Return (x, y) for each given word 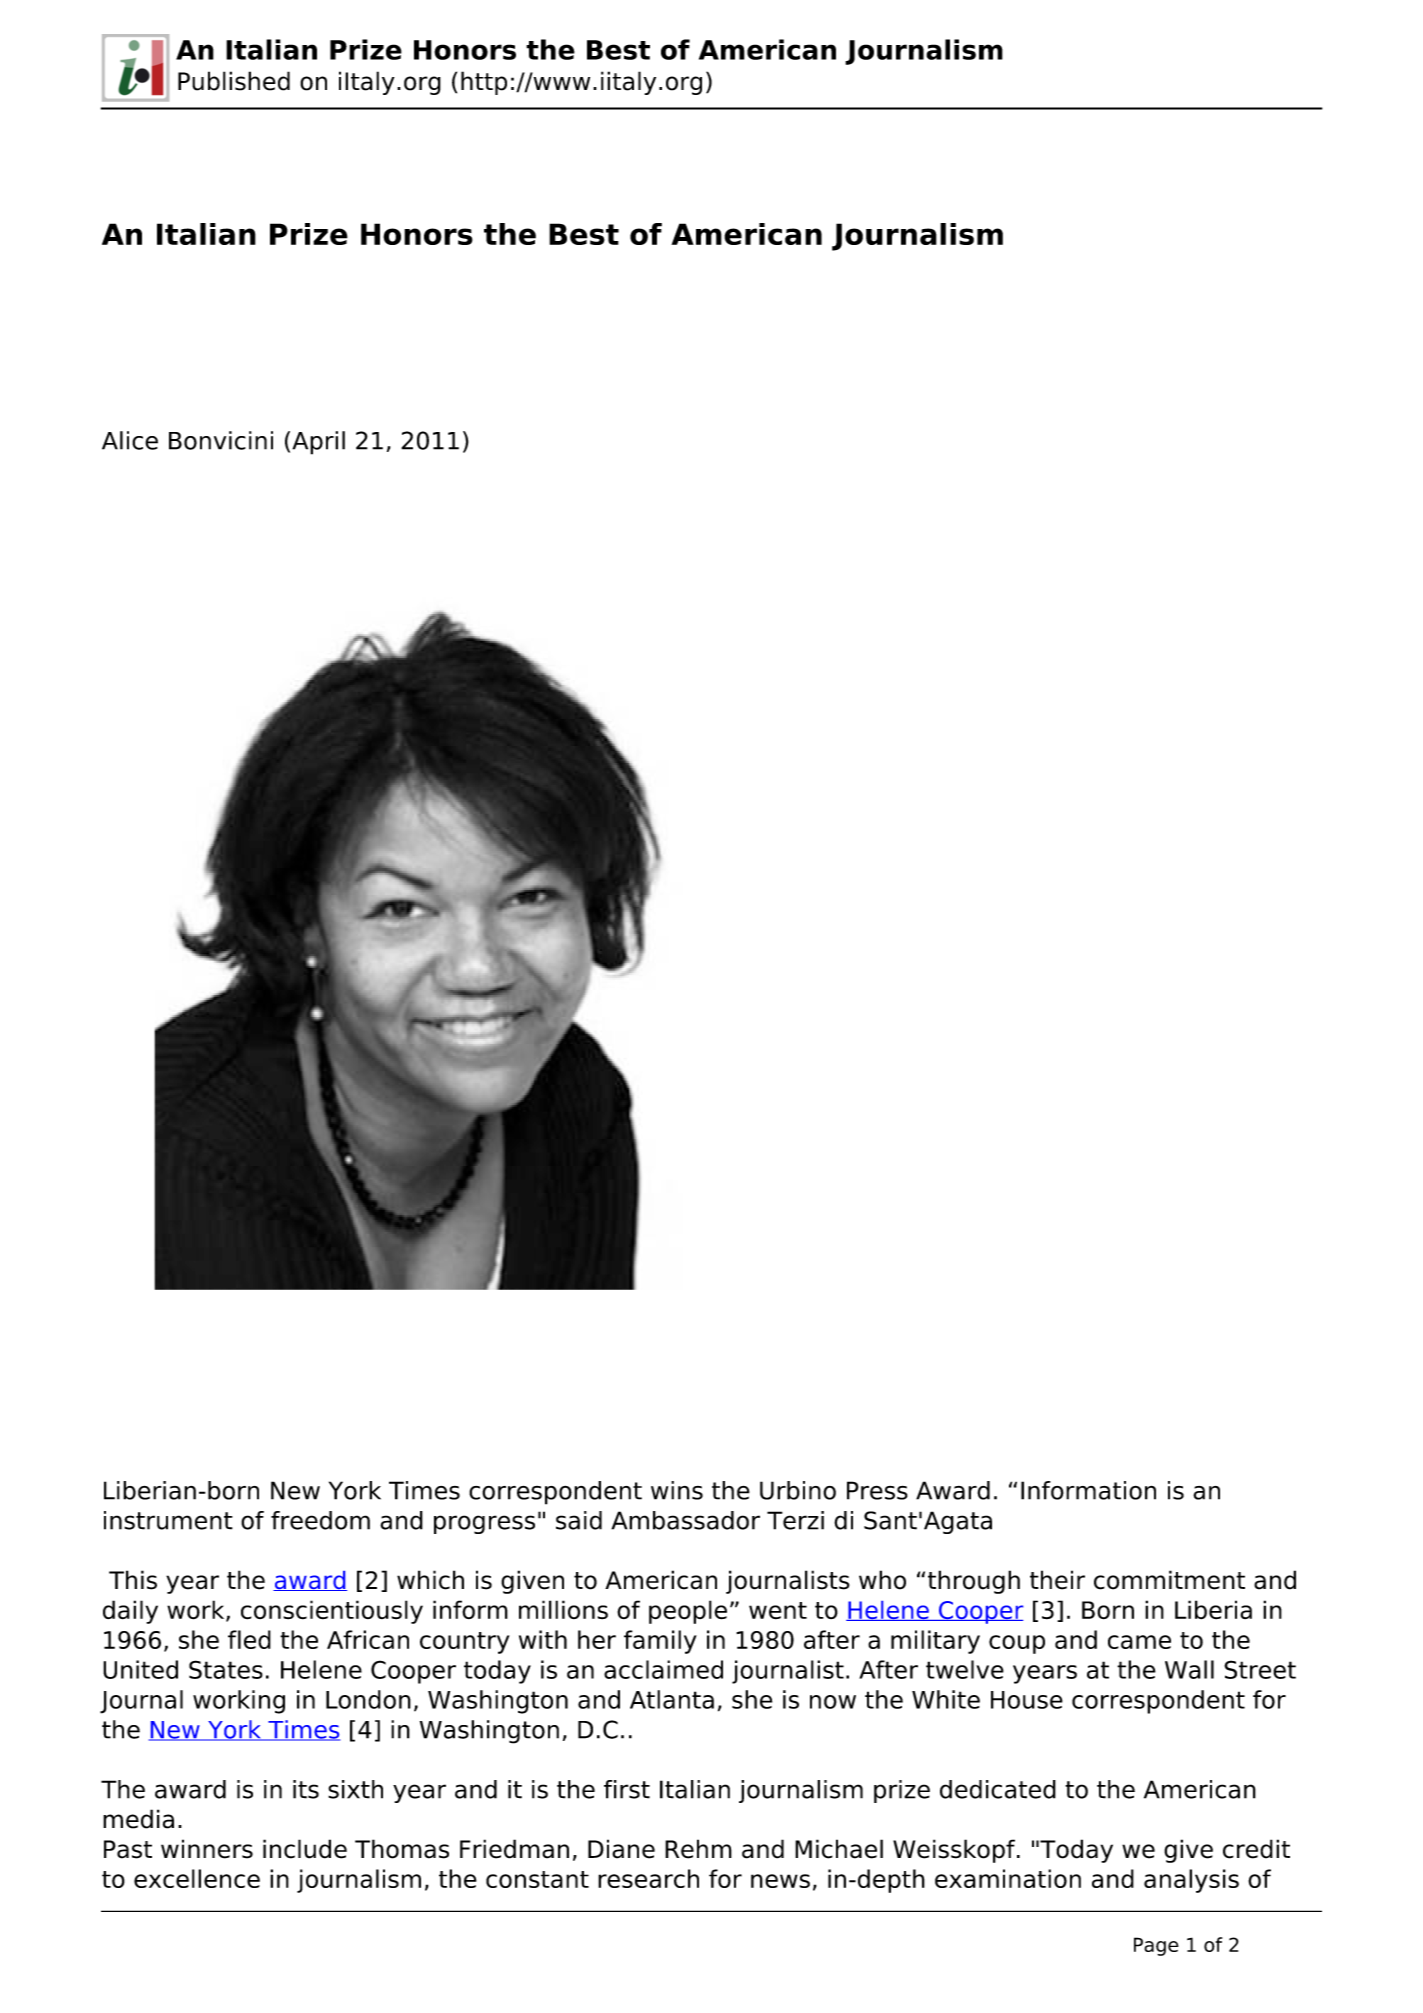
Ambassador (685, 1520)
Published (234, 81)
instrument (168, 1520)
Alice (130, 440)
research (648, 1878)
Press (877, 1490)
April (318, 443)
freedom (320, 1520)
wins (677, 1490)
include (305, 1849)
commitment (1169, 1580)
